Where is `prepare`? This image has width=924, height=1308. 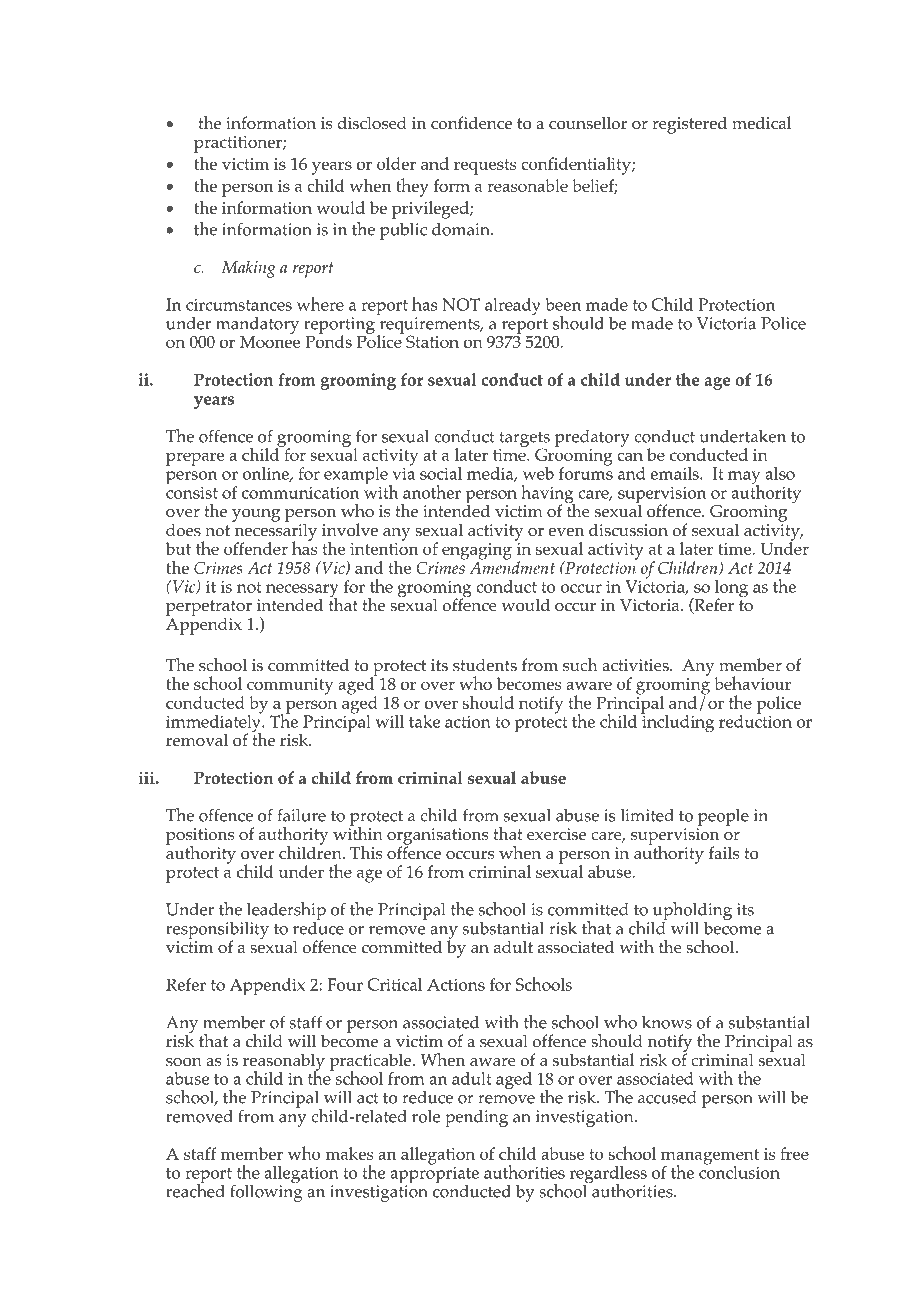
prepare is located at coordinates (195, 459).
